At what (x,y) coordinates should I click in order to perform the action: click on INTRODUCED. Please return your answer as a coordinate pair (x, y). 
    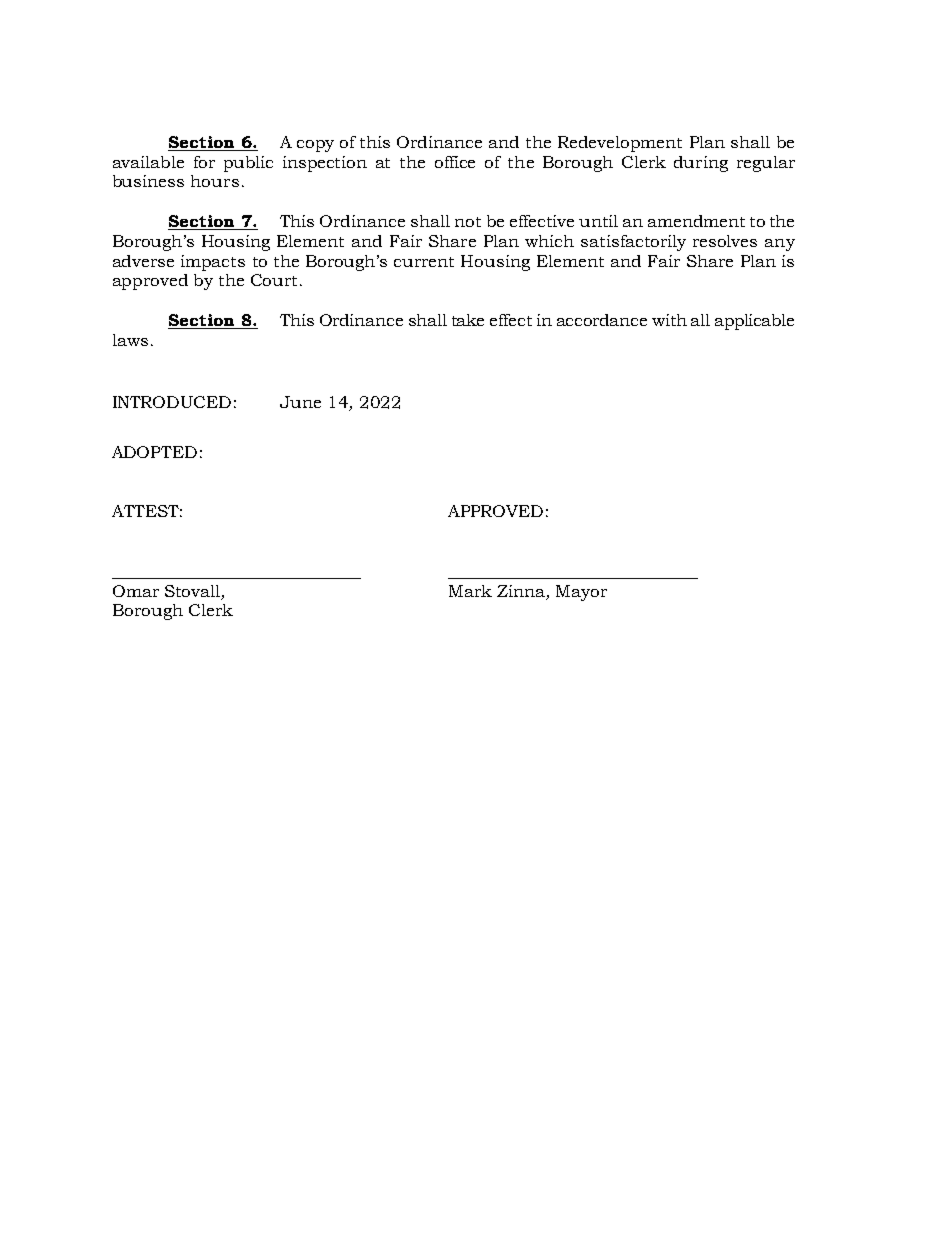
    Looking at the image, I should click on (172, 402).
